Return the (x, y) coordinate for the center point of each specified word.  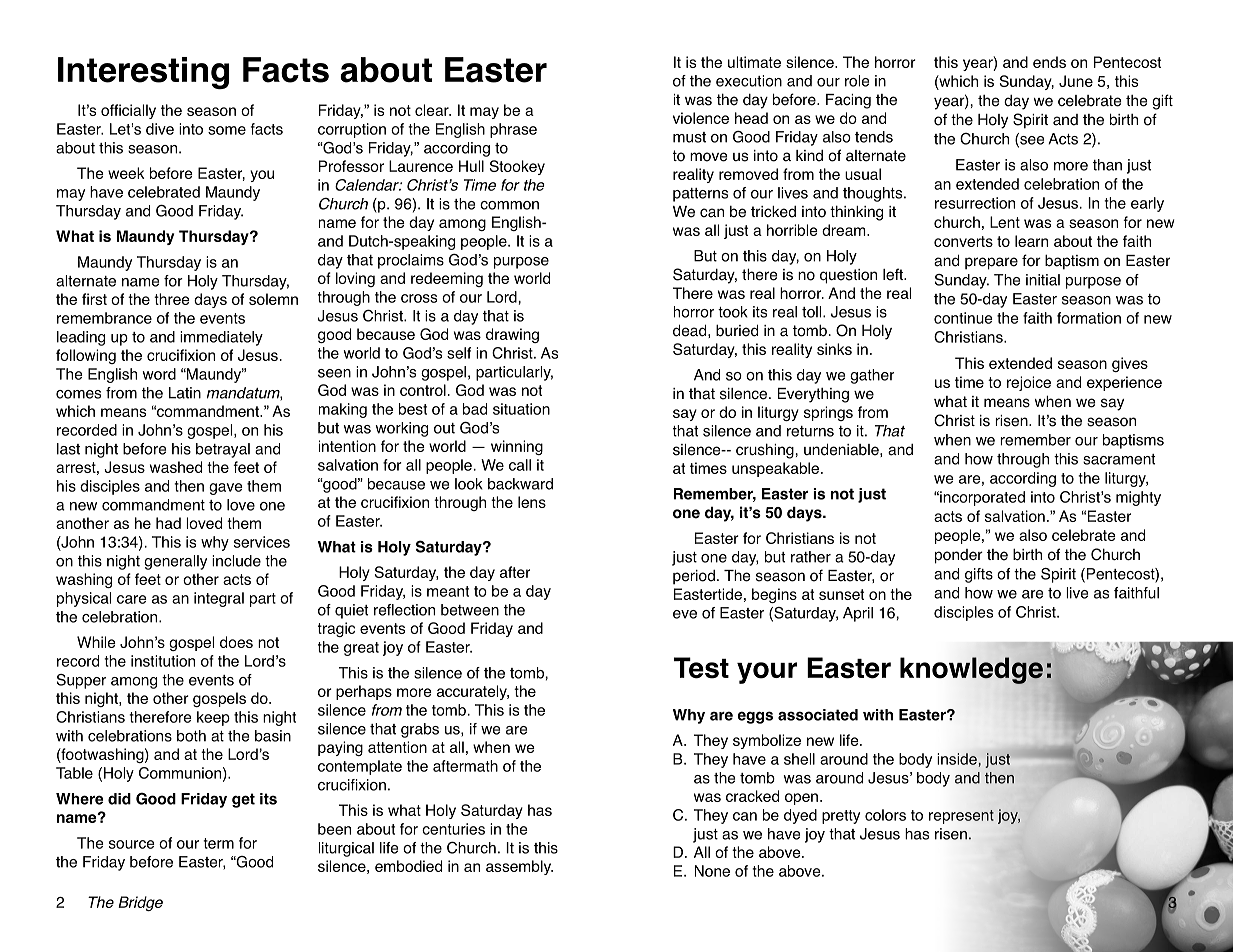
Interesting (143, 73)
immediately (221, 338)
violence (701, 118)
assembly (519, 867)
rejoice (1029, 383)
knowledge (971, 670)
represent (961, 817)
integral (219, 599)
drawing (512, 335)
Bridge (140, 903)
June (1076, 81)
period (694, 577)
